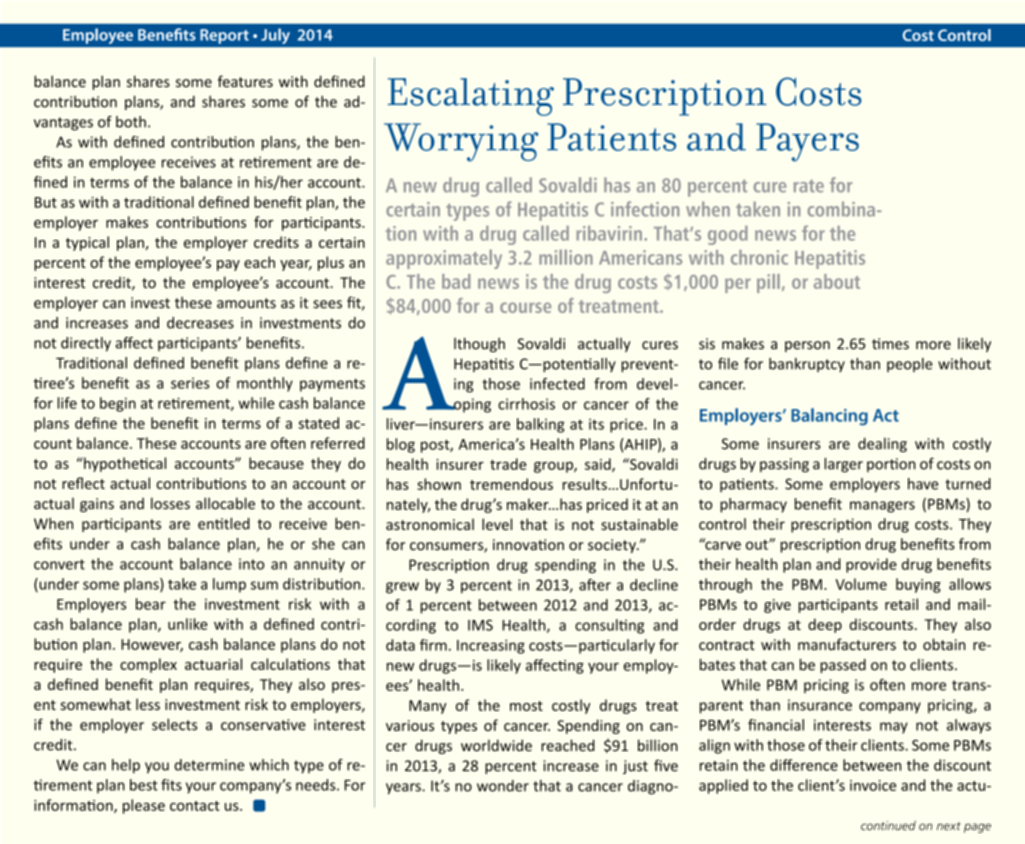  What do you see at coordinates (882, 507) in the document?
I see `managers` at bounding box center [882, 507].
